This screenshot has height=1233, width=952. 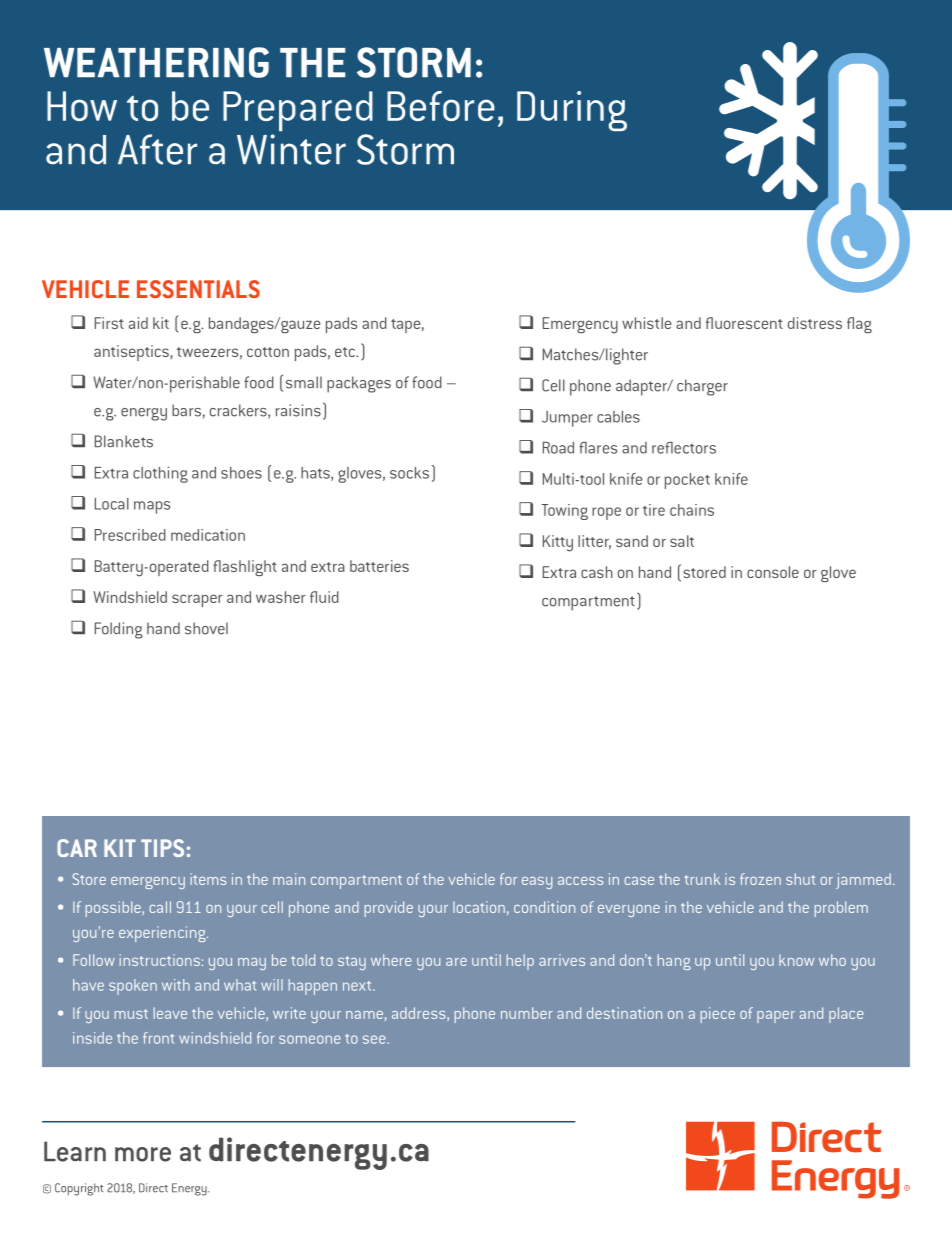 I want to click on location, so click(x=479, y=907).
